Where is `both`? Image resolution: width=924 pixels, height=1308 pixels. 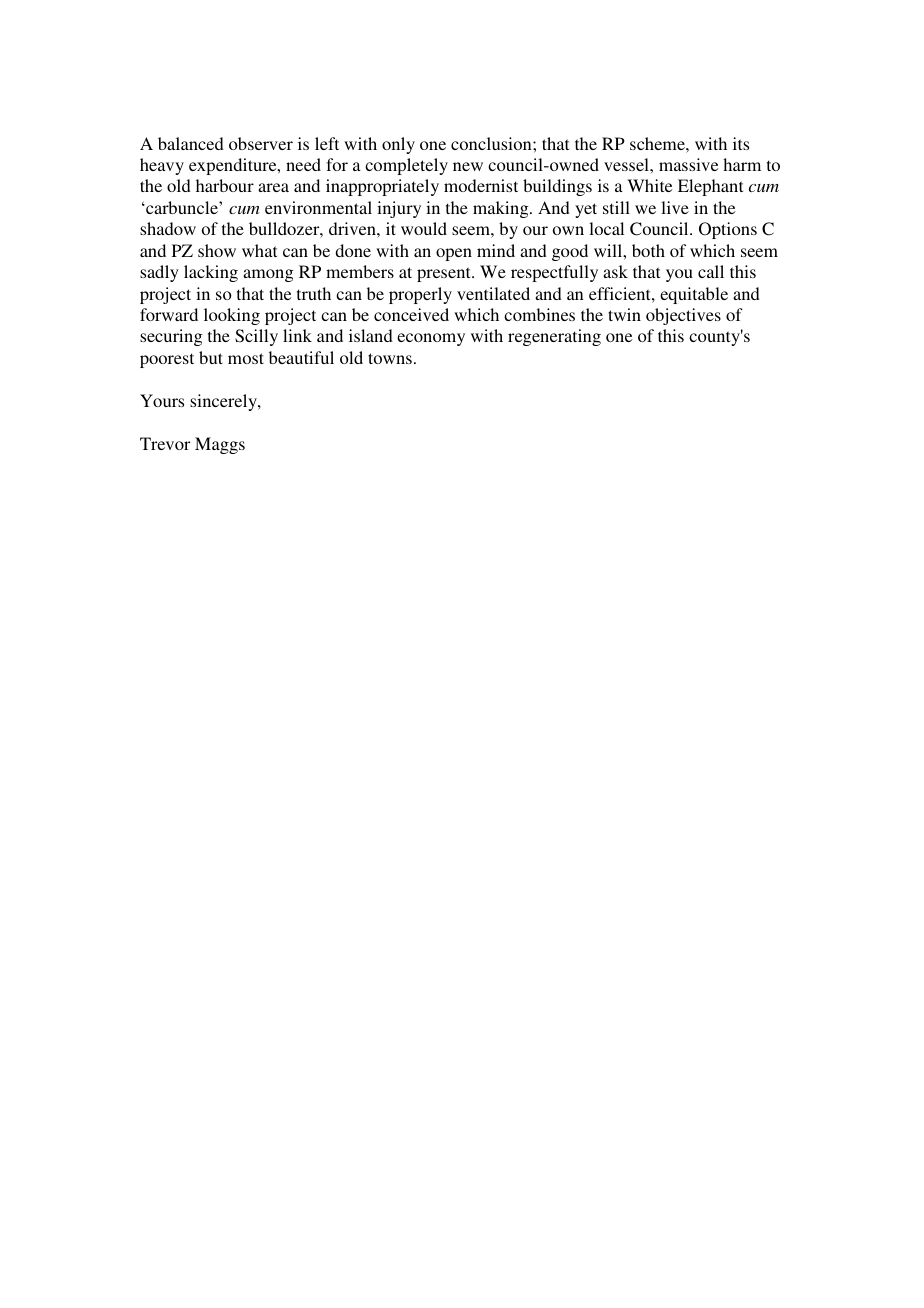 both is located at coordinates (648, 250).
